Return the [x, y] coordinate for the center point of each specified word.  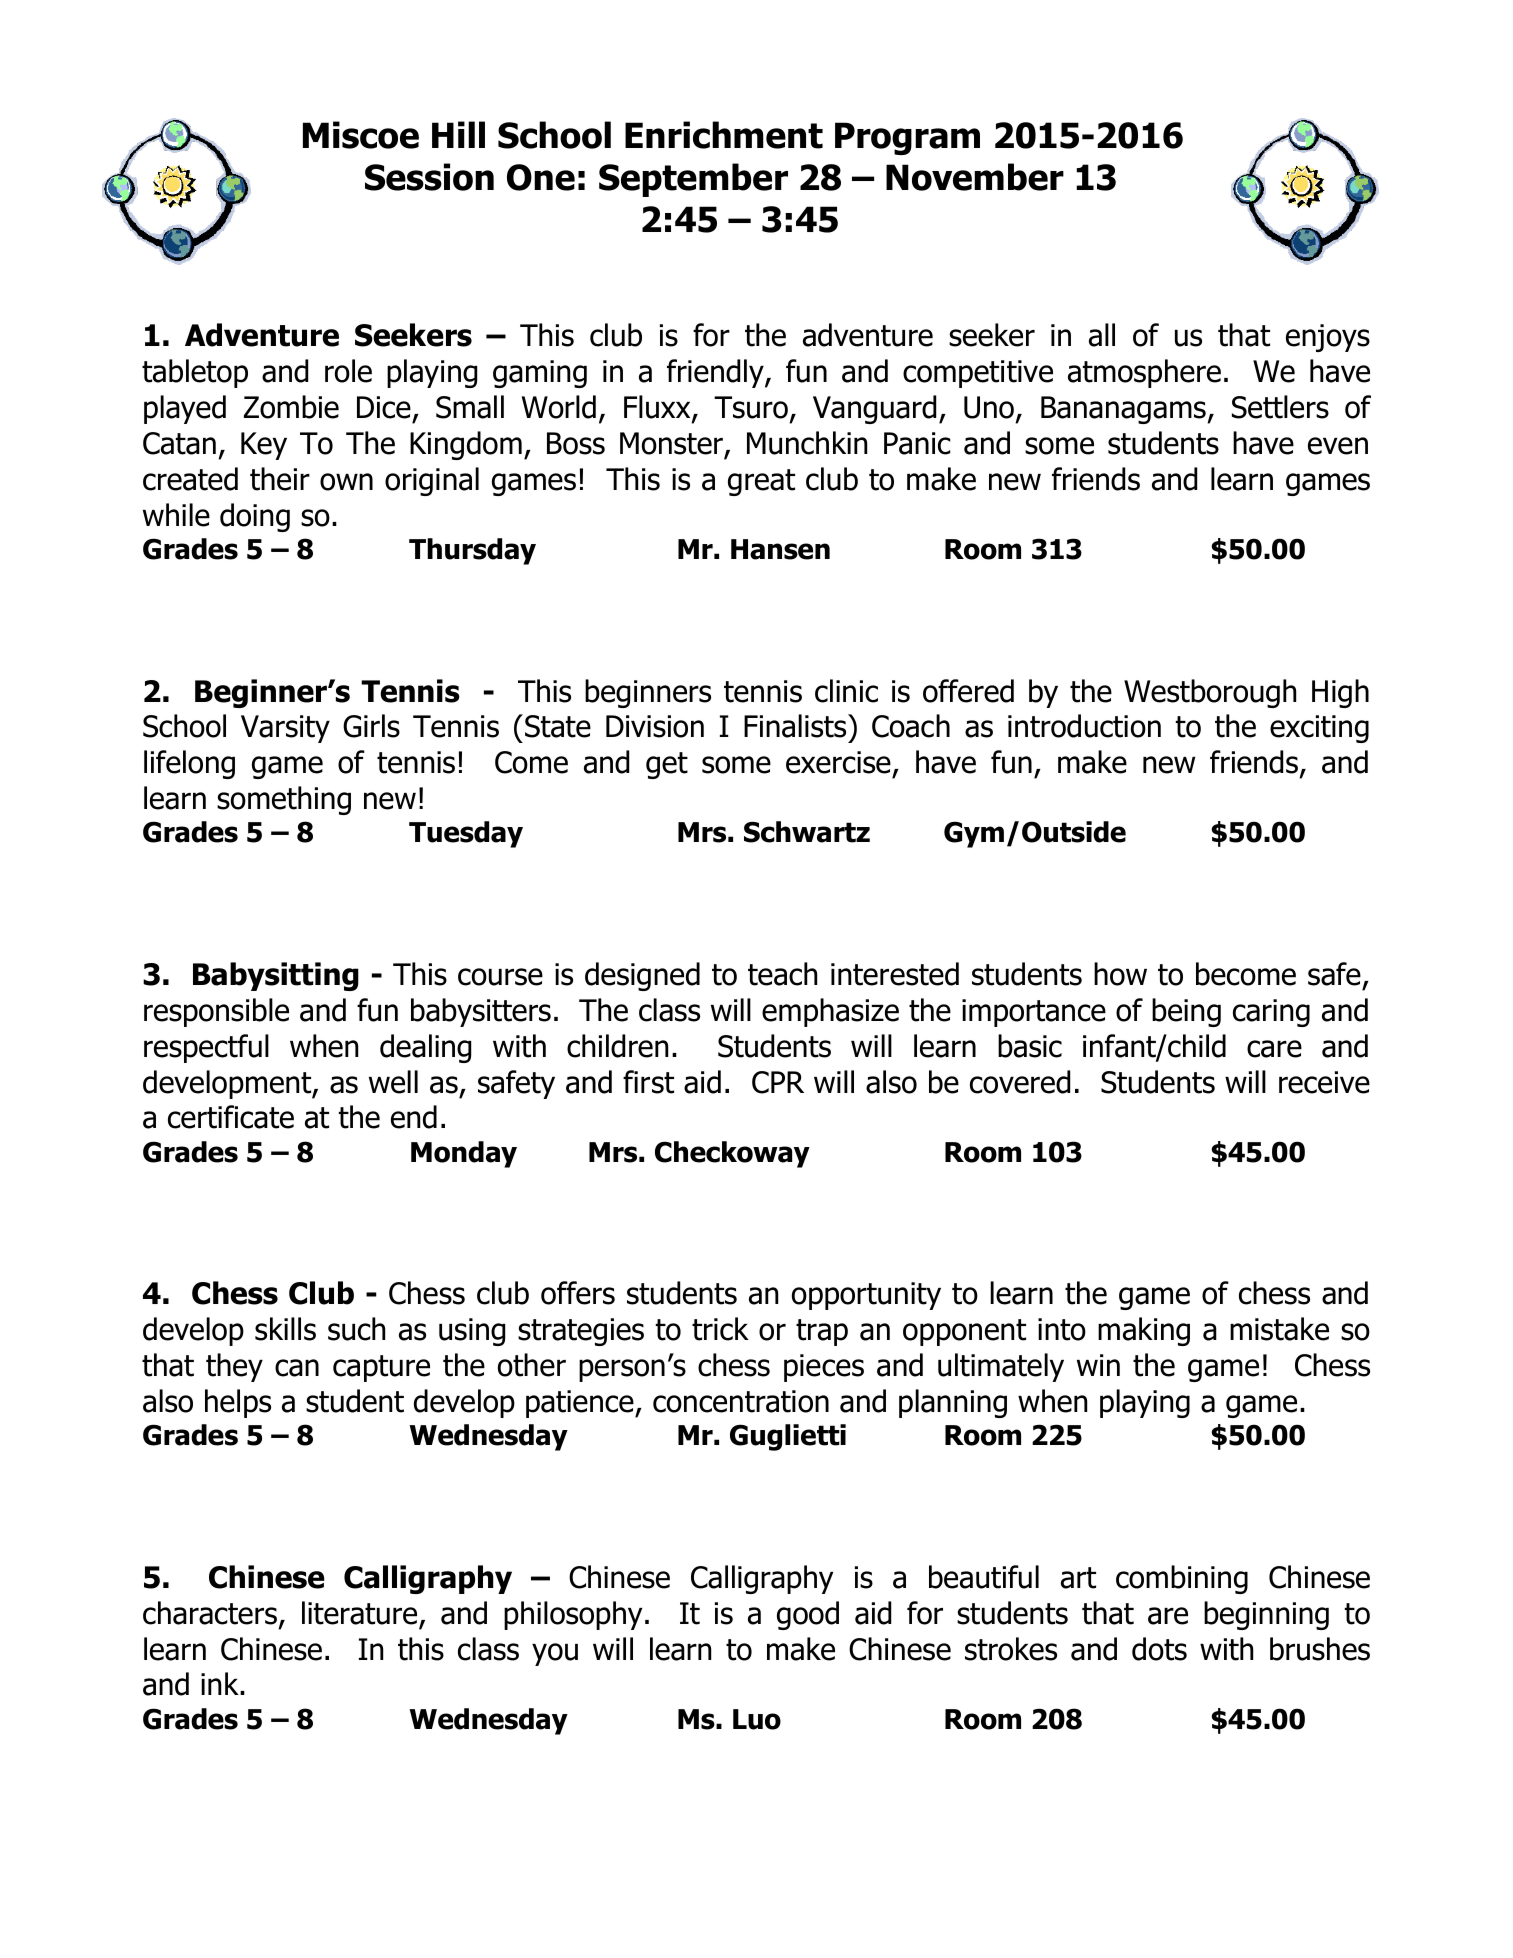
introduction [1084, 726]
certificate [231, 1117]
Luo [757, 1719]
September [693, 180]
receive [1324, 1082]
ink [221, 1683]
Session [429, 177]
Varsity [285, 729]
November [975, 177]
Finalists [796, 726]
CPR [778, 1082]
